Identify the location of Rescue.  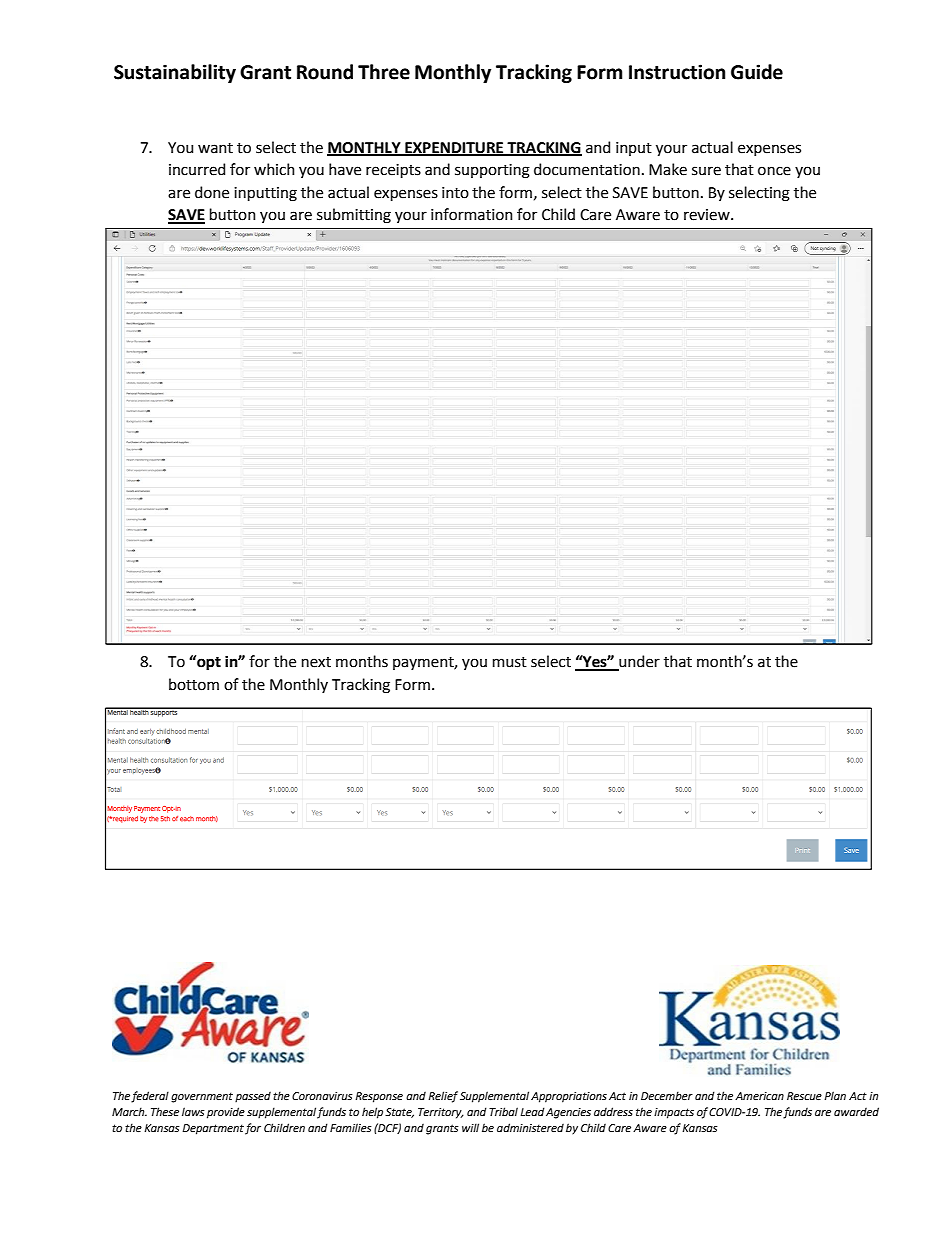
(804, 1096).
